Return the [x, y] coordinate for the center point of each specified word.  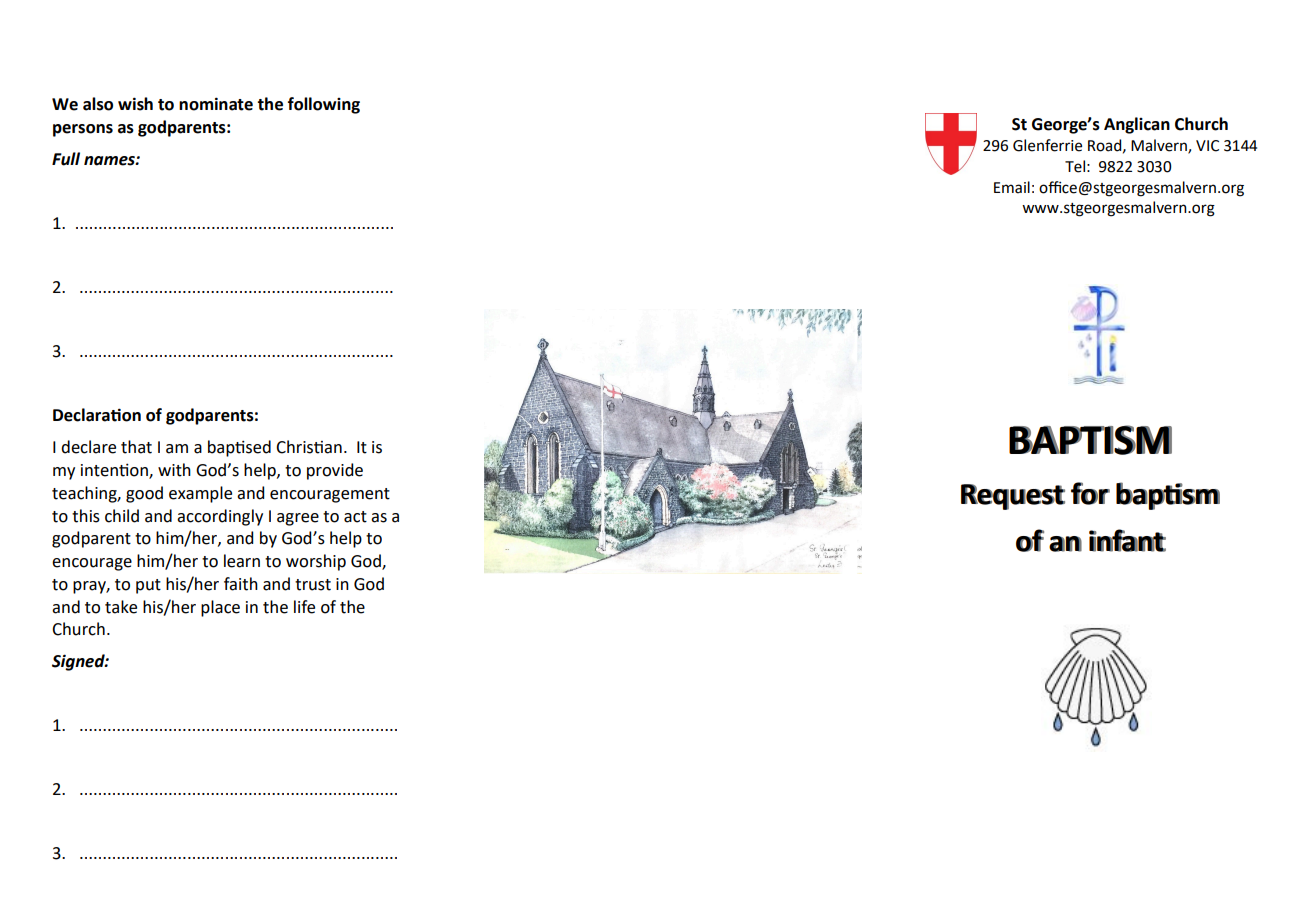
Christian [309, 447]
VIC [1207, 146]
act [355, 517]
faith [241, 584]
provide [335, 471]
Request [1013, 497]
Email [1012, 187]
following [324, 105]
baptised [239, 448]
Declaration [97, 415]
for [1090, 493]
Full [66, 159]
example [200, 494]
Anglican [1137, 125]
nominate [216, 104]
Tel [1075, 166]
